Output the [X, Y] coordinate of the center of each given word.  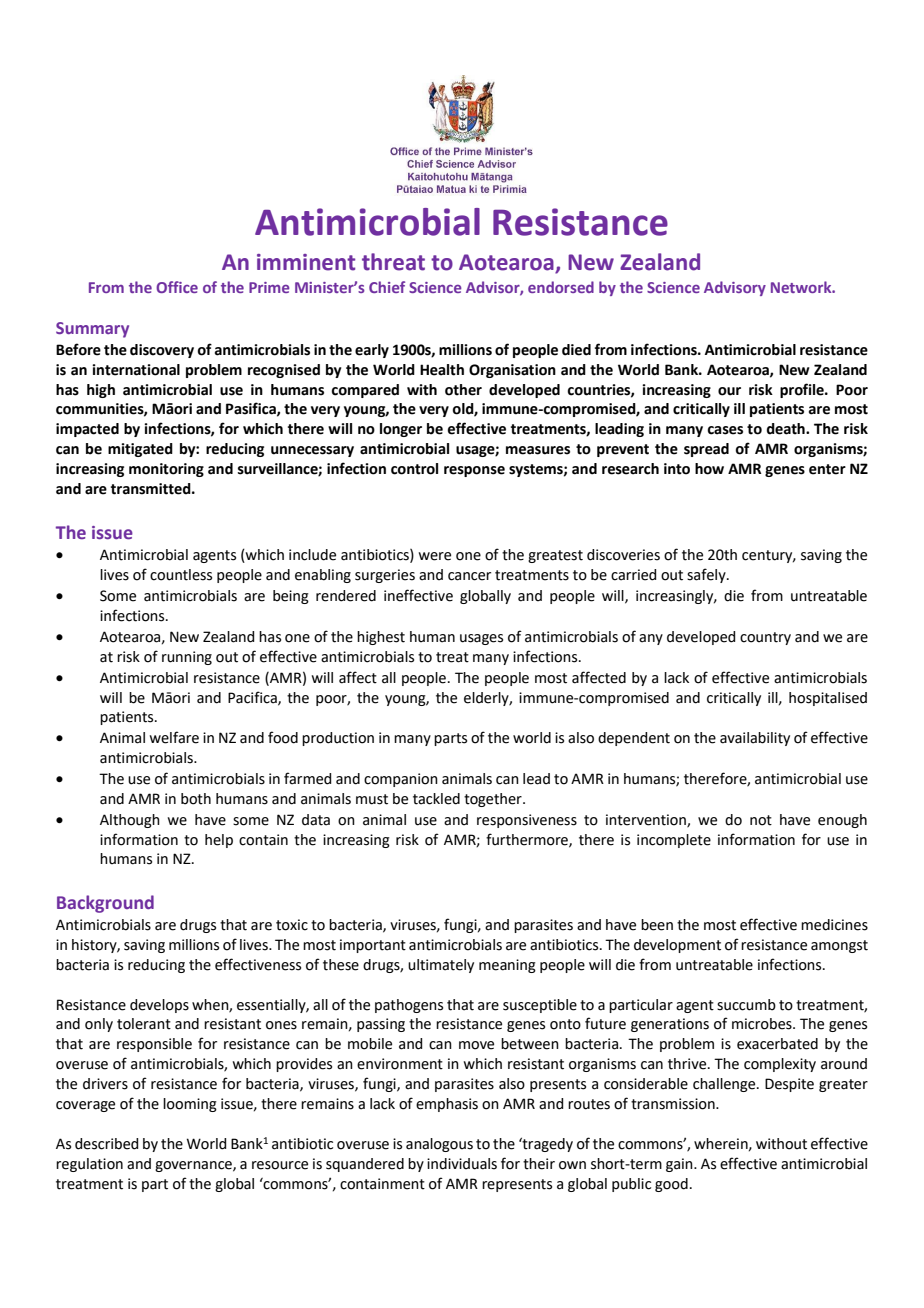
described [106, 1144]
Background [105, 904]
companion [401, 780]
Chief [387, 287]
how [709, 469]
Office [177, 287]
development [677, 946]
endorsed [561, 287]
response [474, 471]
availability [755, 739]
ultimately [441, 966]
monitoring [166, 470]
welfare [174, 737]
